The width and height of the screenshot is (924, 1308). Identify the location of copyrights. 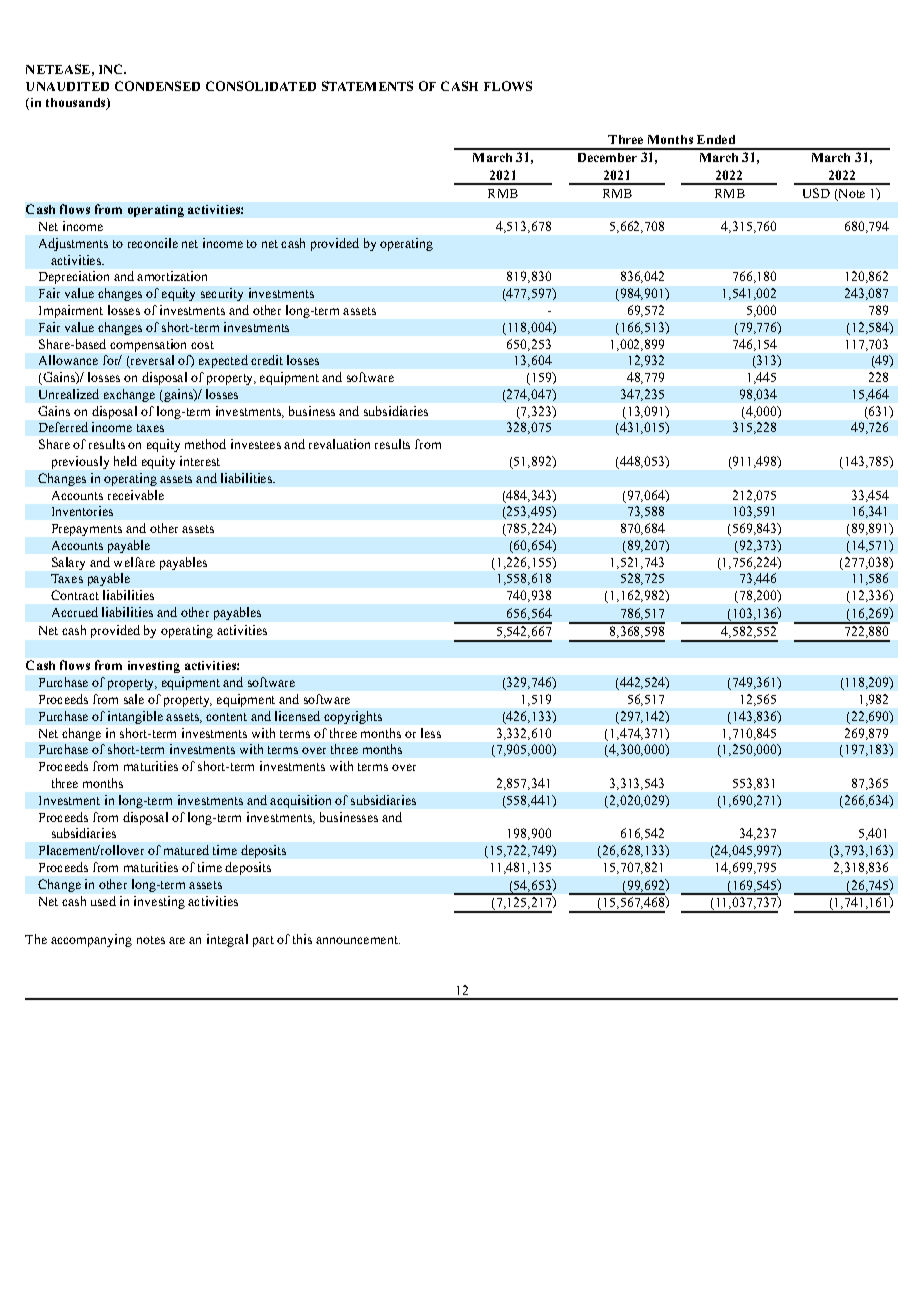
(353, 717).
